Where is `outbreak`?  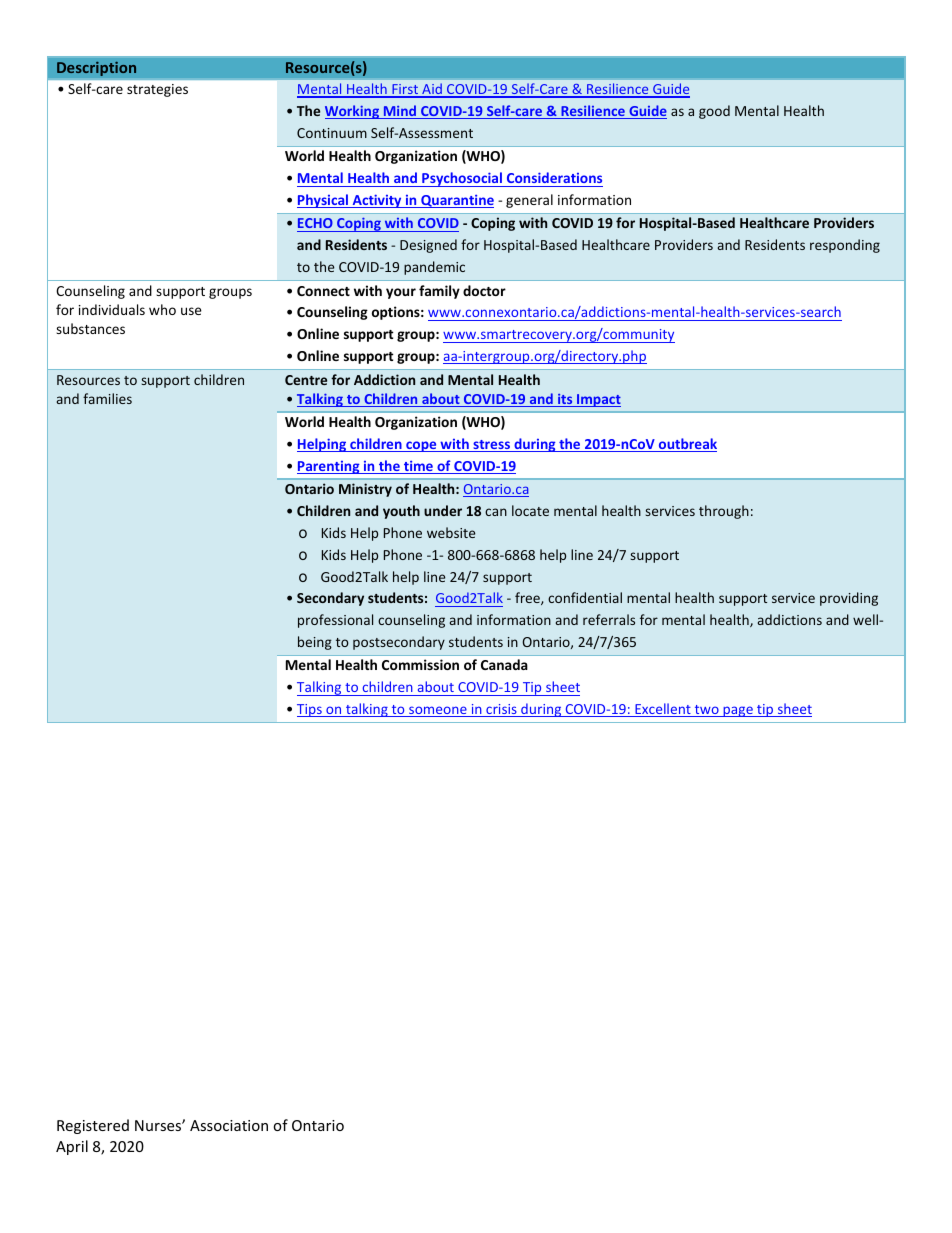 outbreak is located at coordinates (687, 445).
